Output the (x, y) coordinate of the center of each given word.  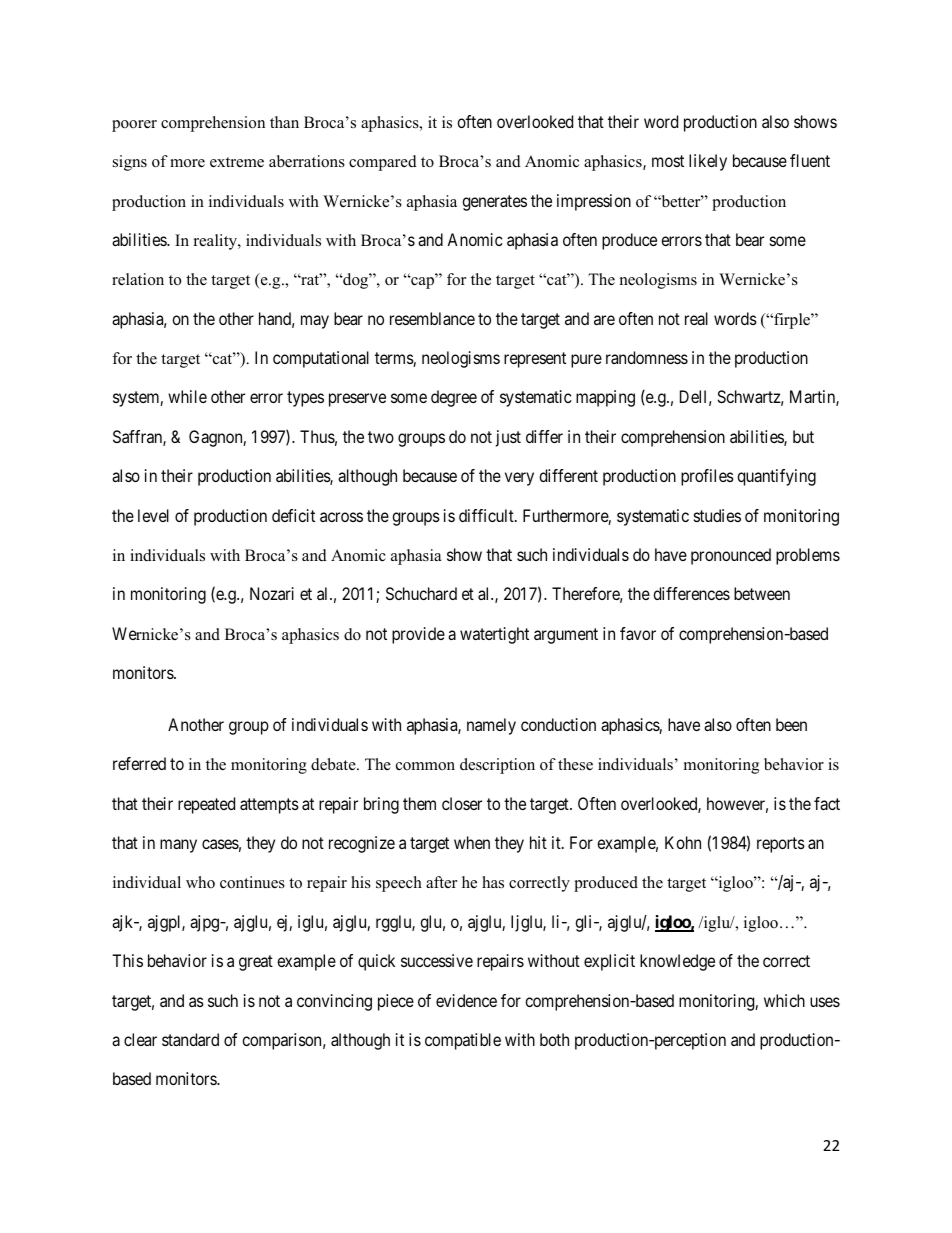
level (153, 515)
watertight (494, 635)
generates (494, 203)
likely (708, 162)
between (762, 593)
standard (190, 1039)
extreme (237, 162)
